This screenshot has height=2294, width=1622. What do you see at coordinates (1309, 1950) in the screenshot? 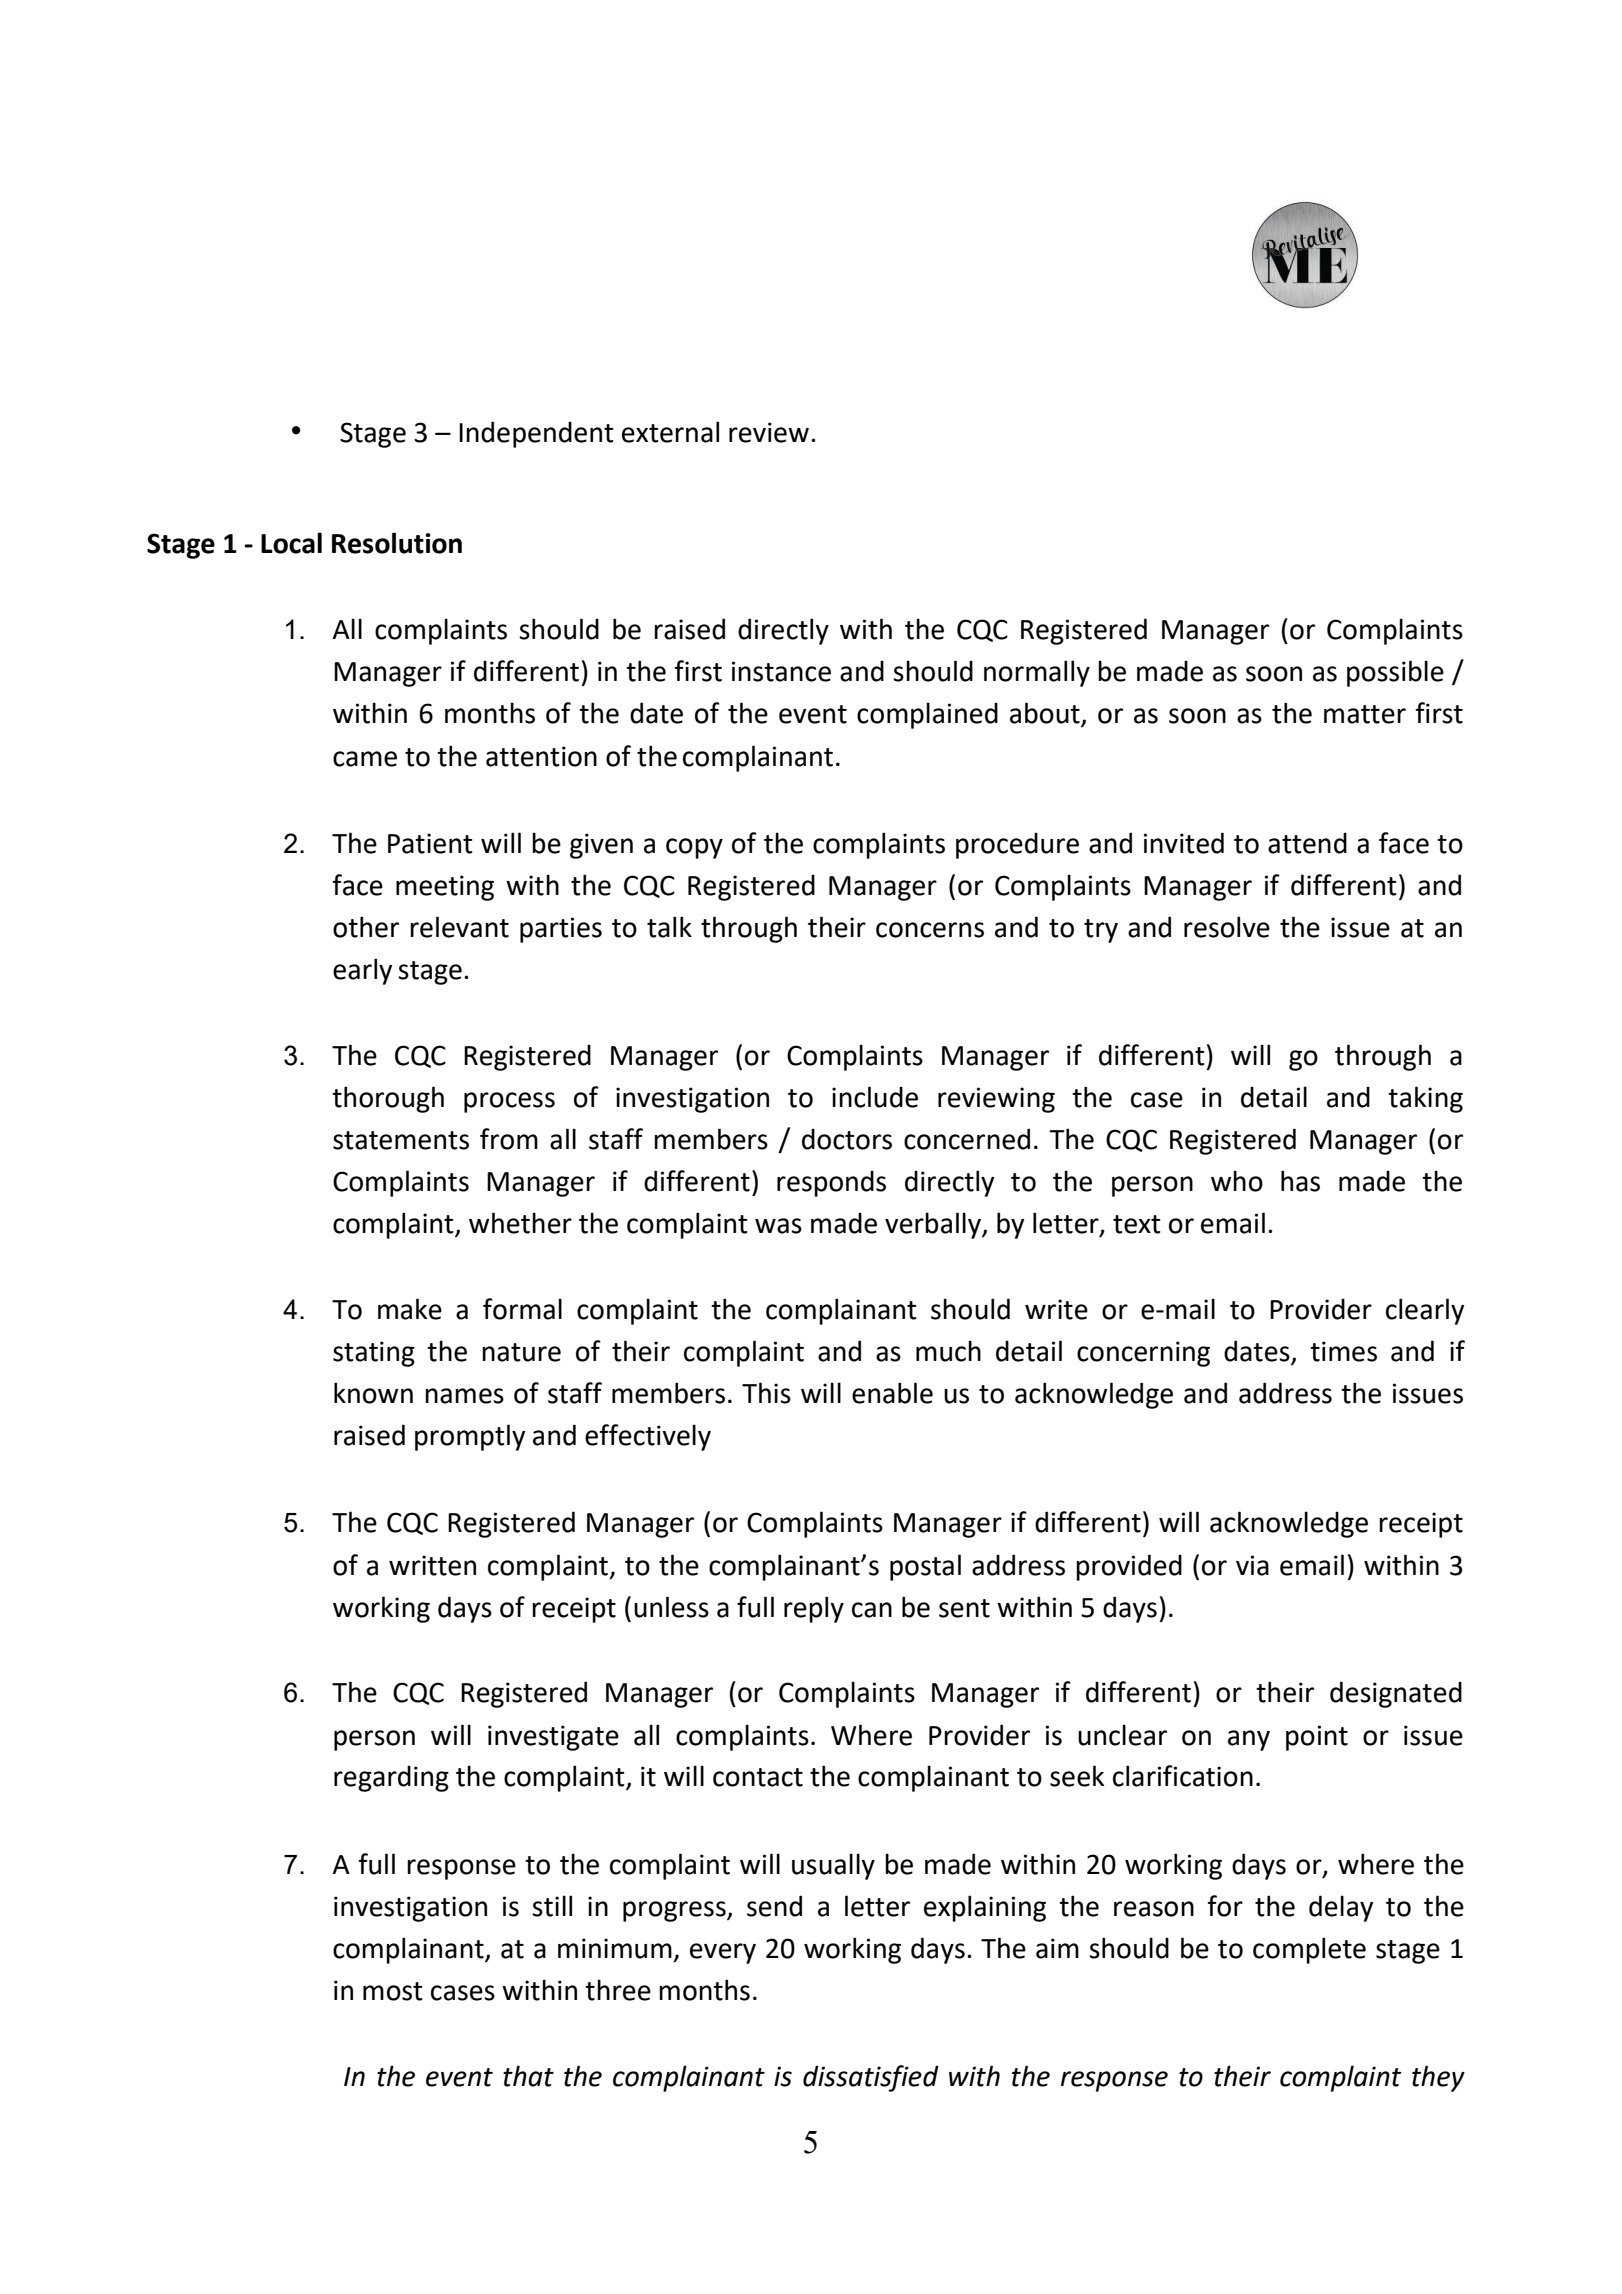
I see `complete` at bounding box center [1309, 1950].
